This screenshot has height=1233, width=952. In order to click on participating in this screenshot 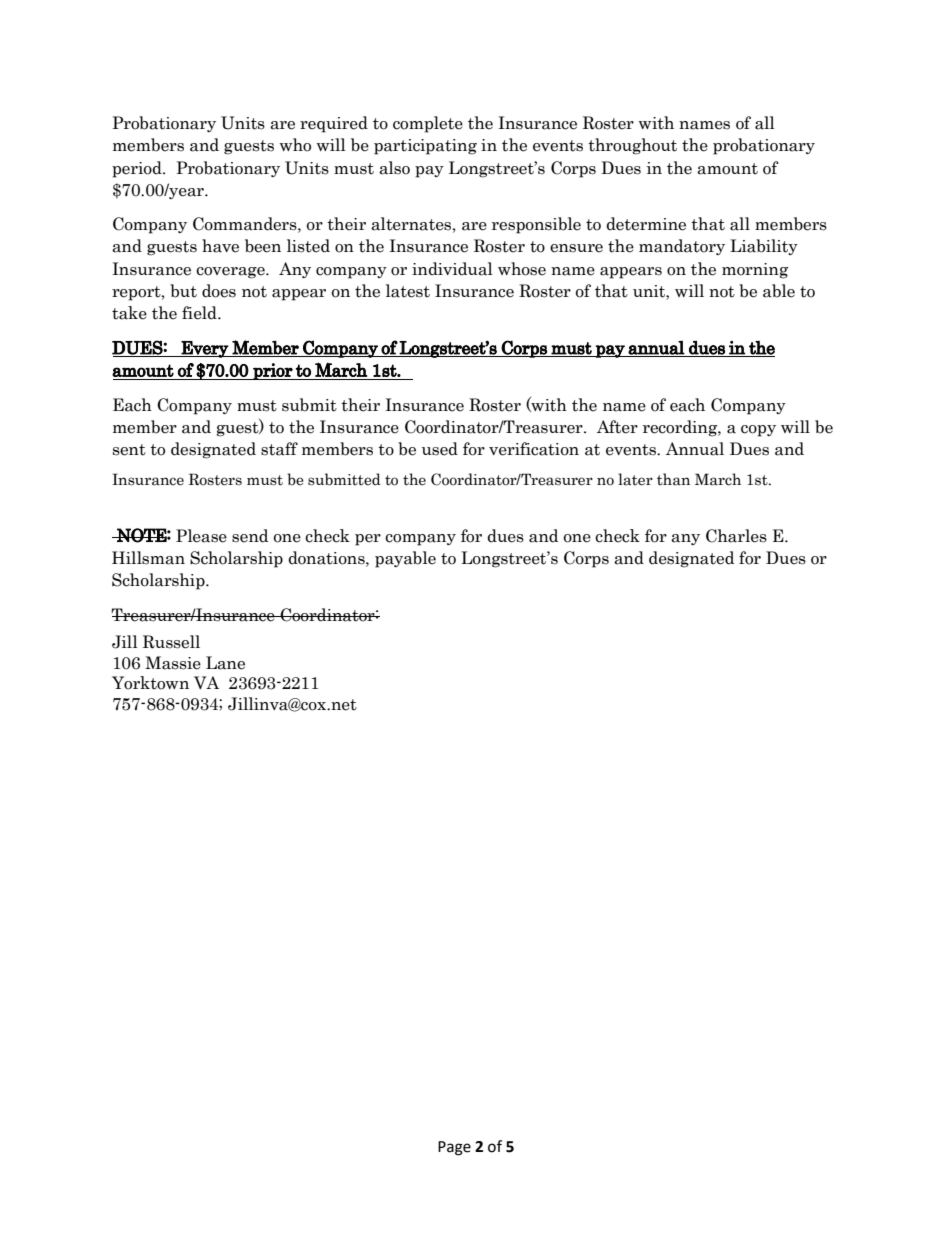, I will do `click(425, 147)`.
